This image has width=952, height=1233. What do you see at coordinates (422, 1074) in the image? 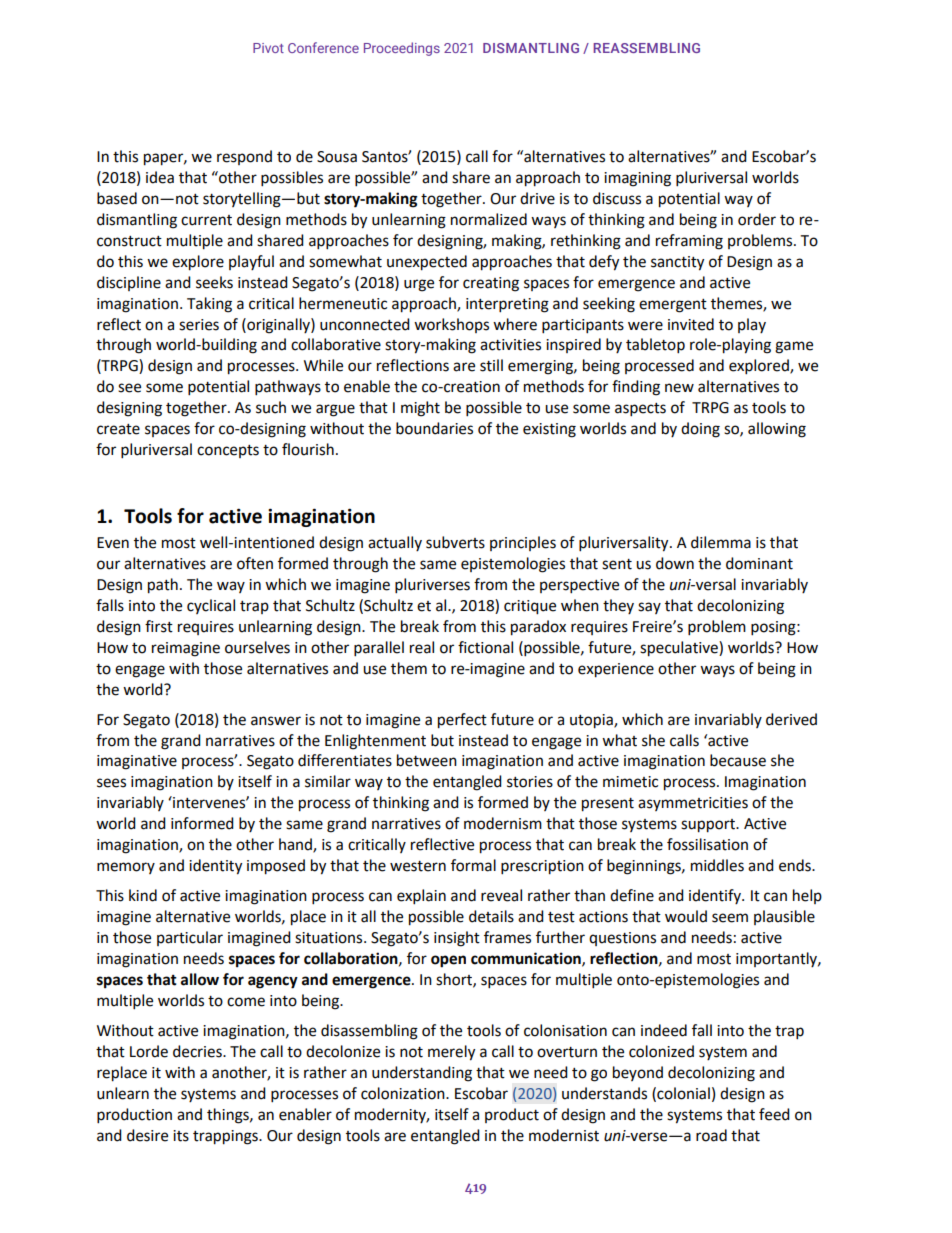
I see `understanding` at bounding box center [422, 1074].
